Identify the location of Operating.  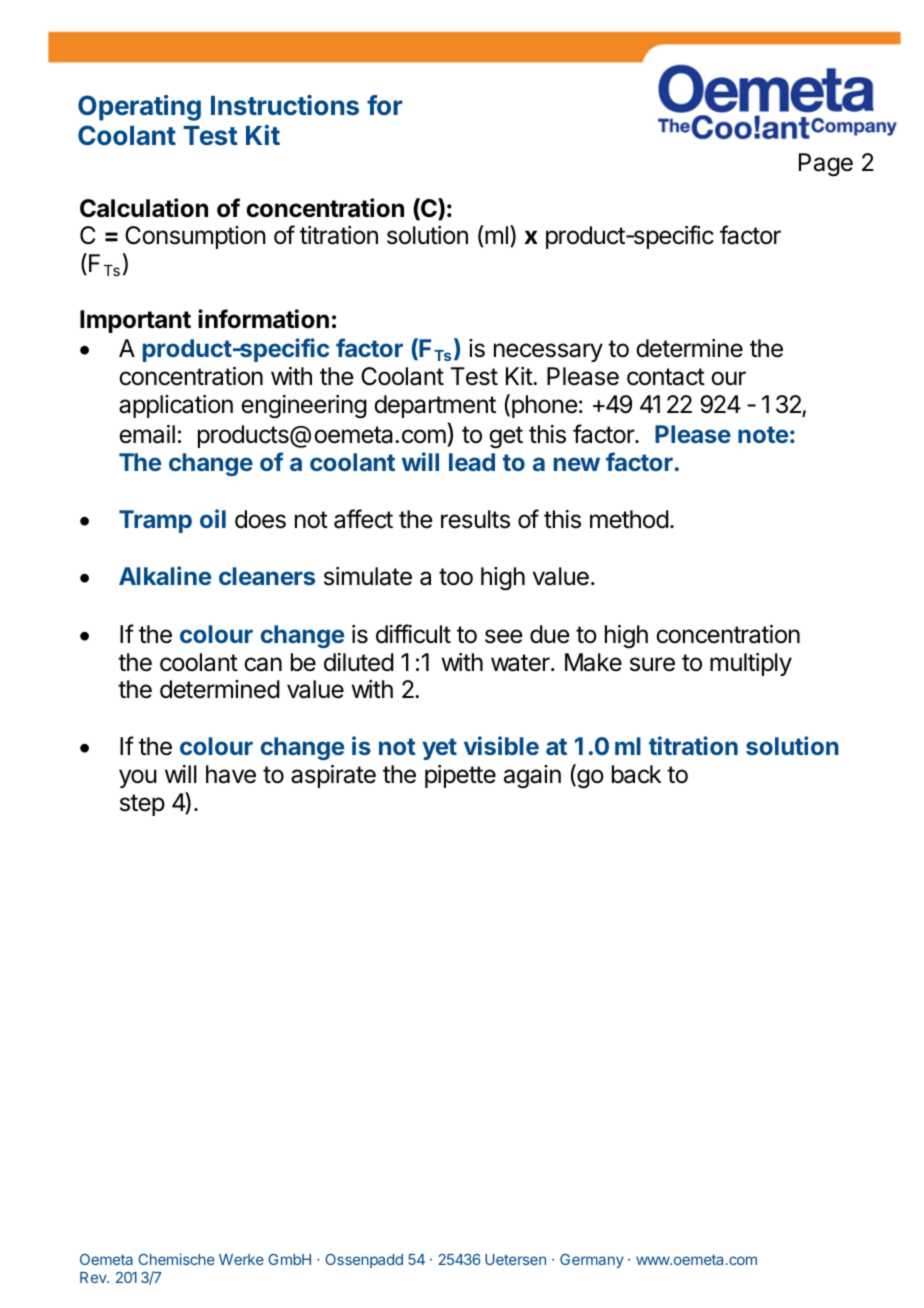
(139, 108).
